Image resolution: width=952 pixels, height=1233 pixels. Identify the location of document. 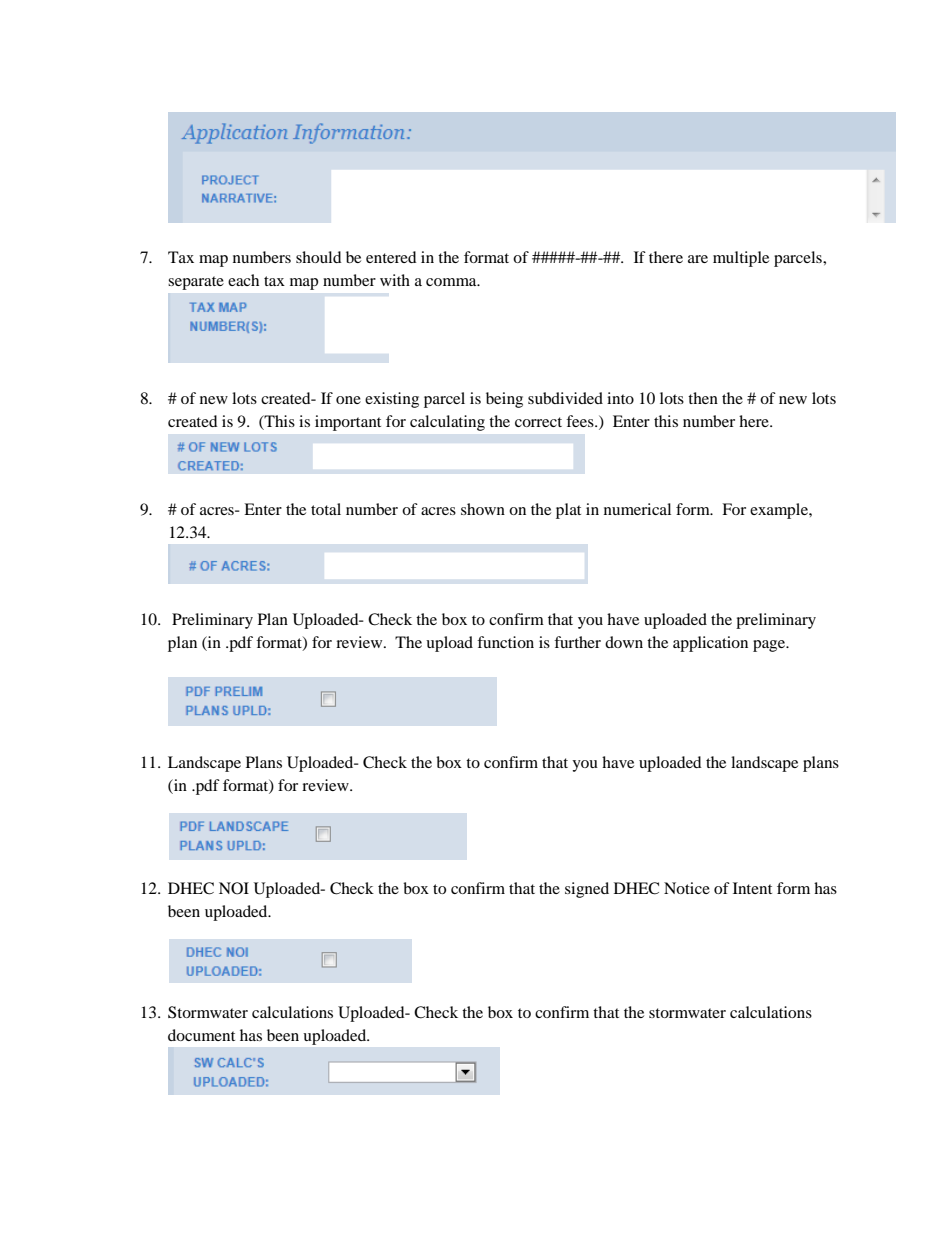
(201, 1035).
